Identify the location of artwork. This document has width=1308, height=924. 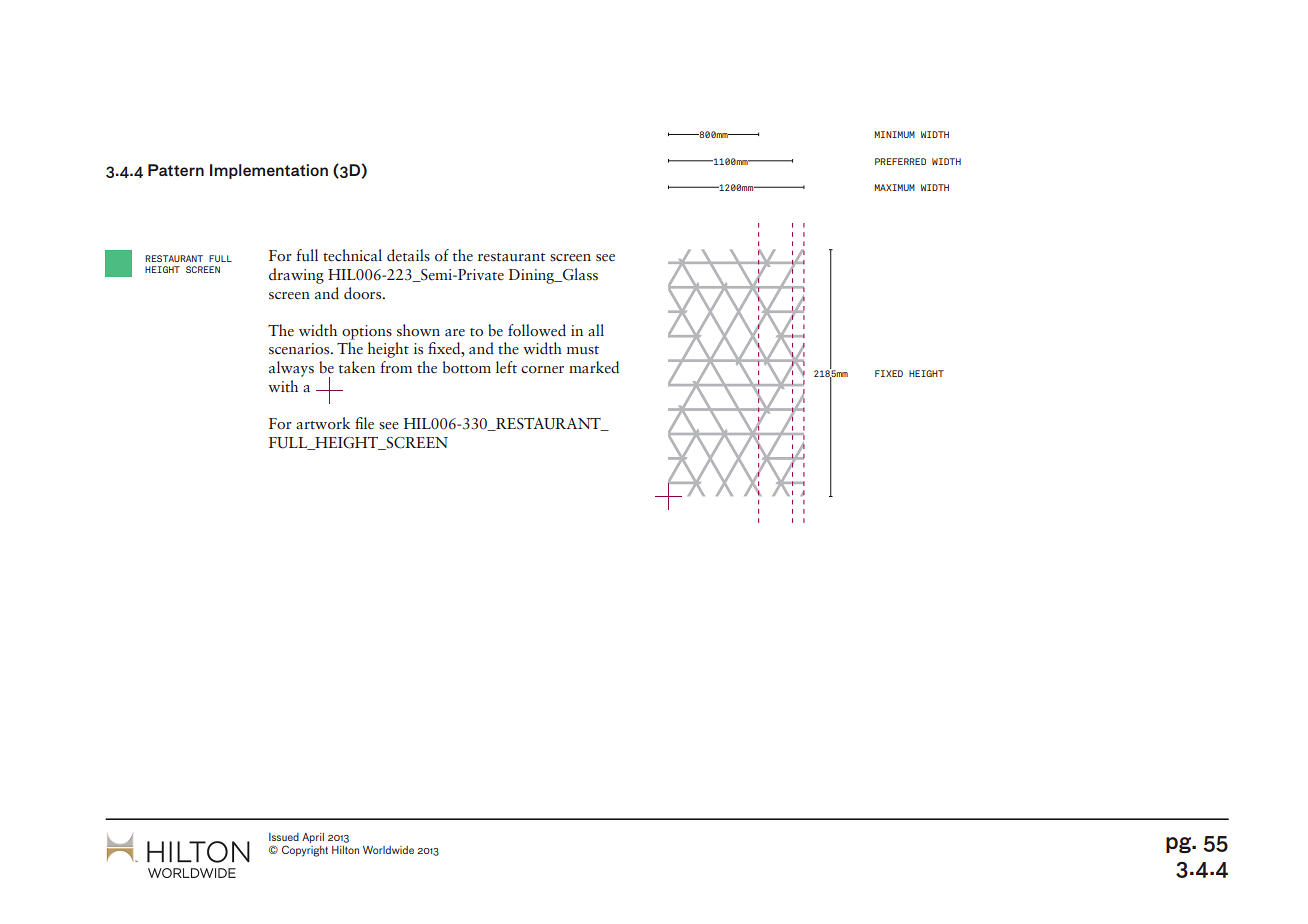
(323, 423).
